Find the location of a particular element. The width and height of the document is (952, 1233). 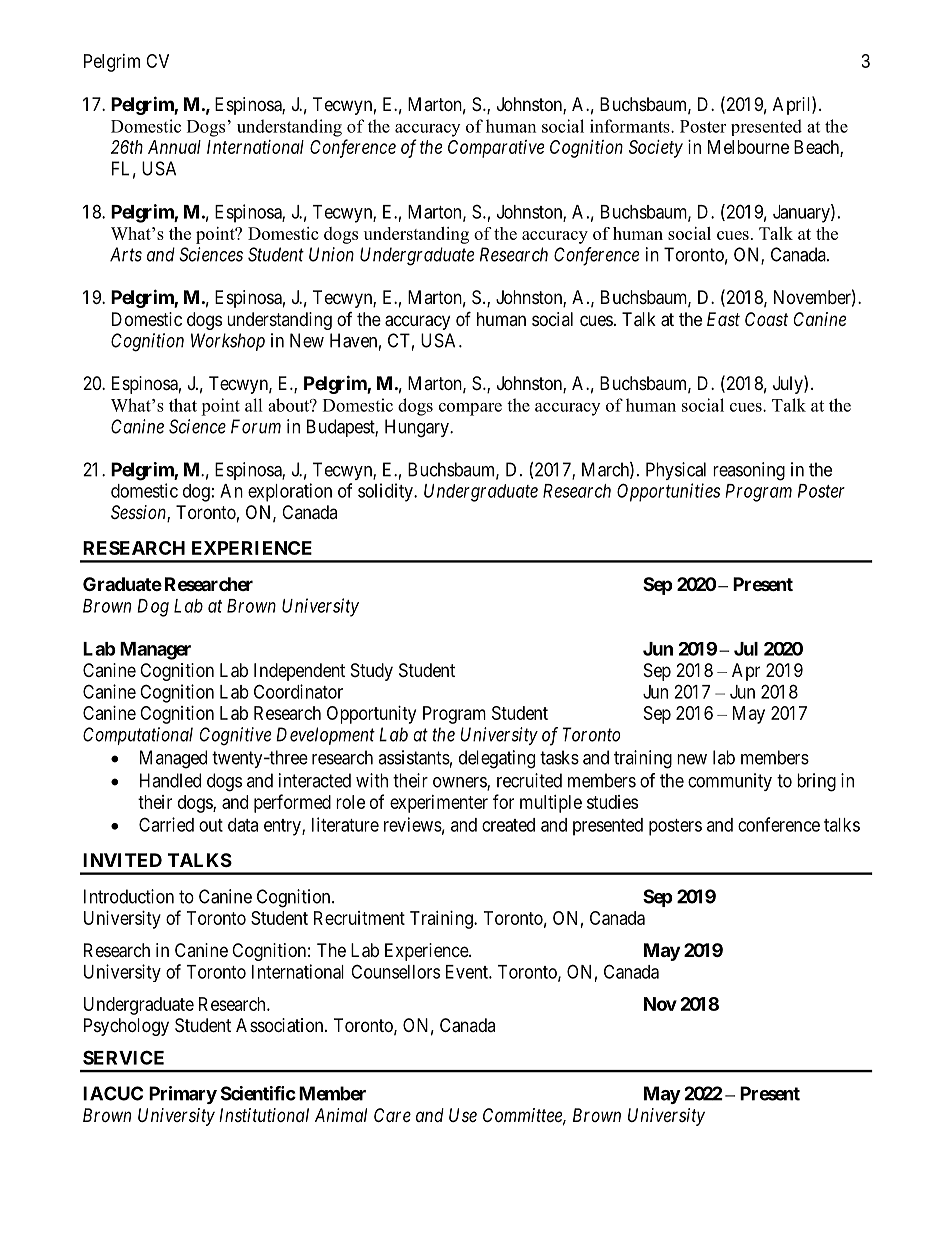

owners is located at coordinates (460, 783).
